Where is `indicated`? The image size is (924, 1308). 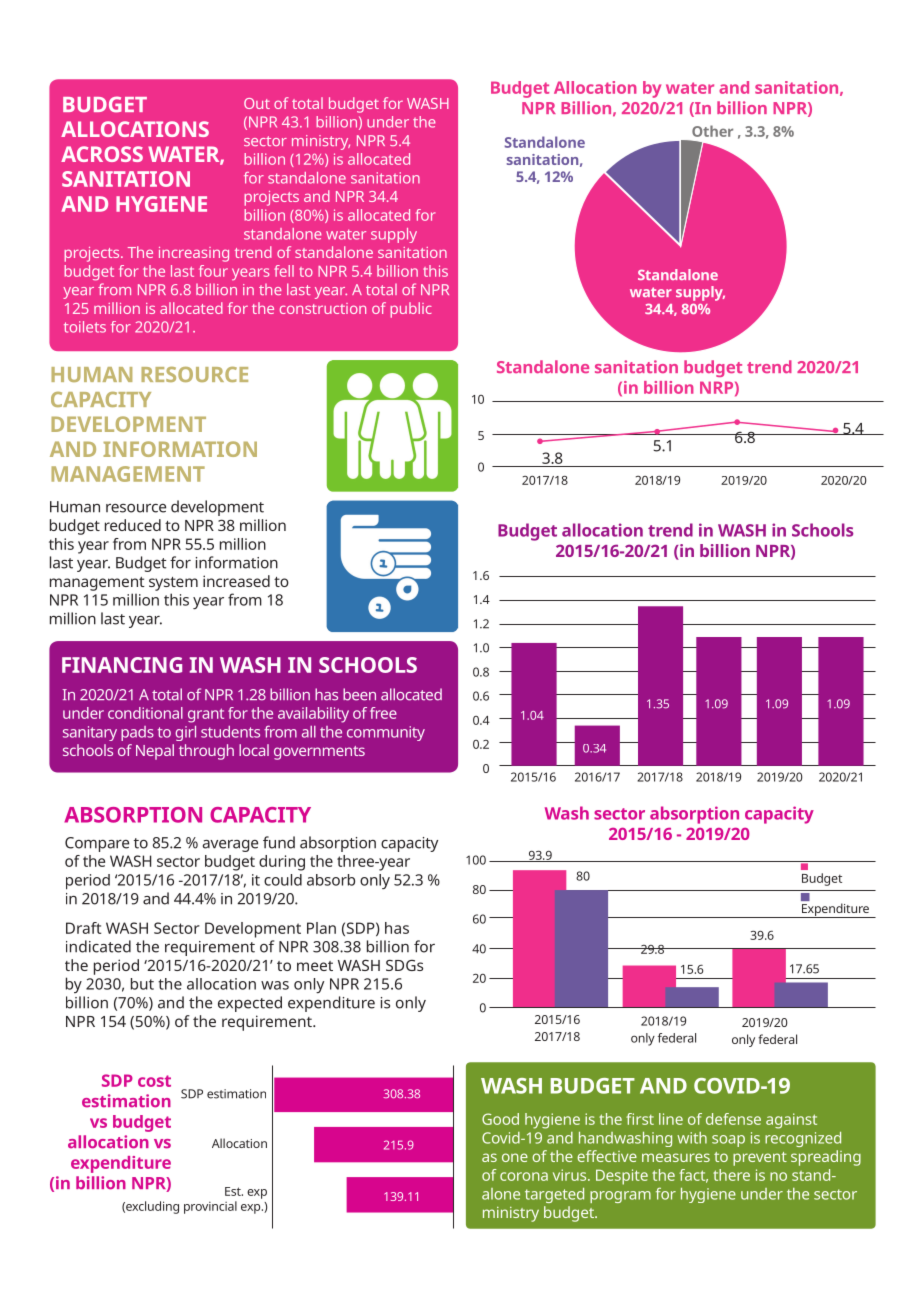
indicated is located at coordinates (98, 946).
